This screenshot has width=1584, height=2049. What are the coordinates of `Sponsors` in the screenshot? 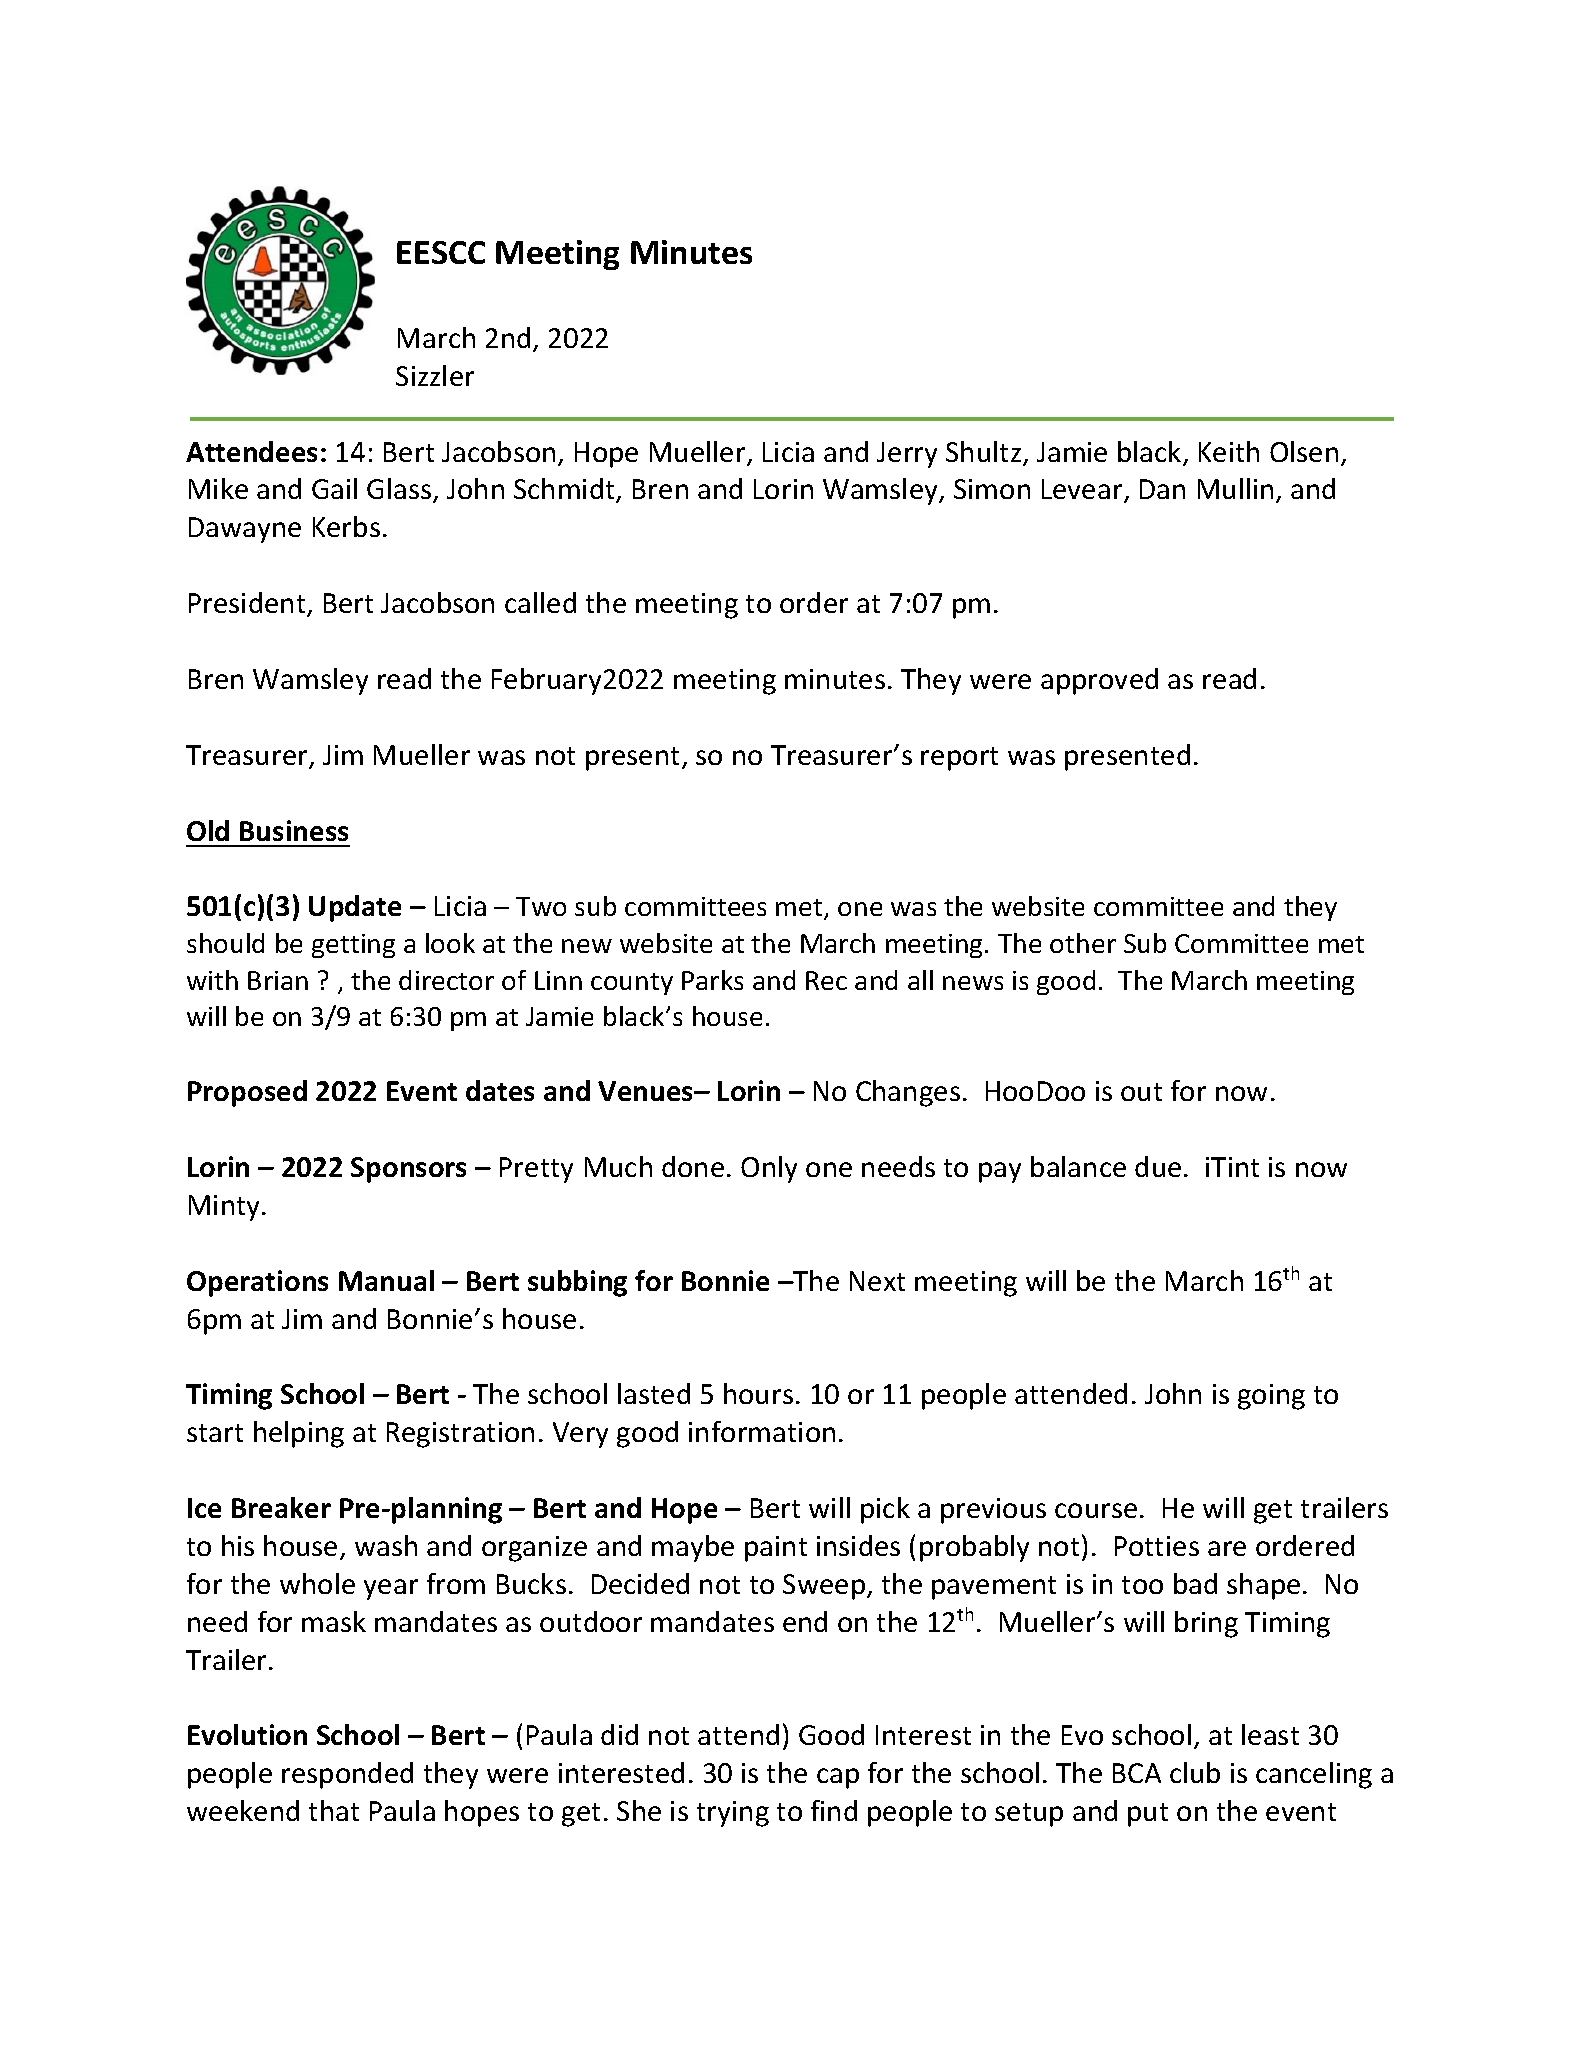 It's located at (408, 1170).
